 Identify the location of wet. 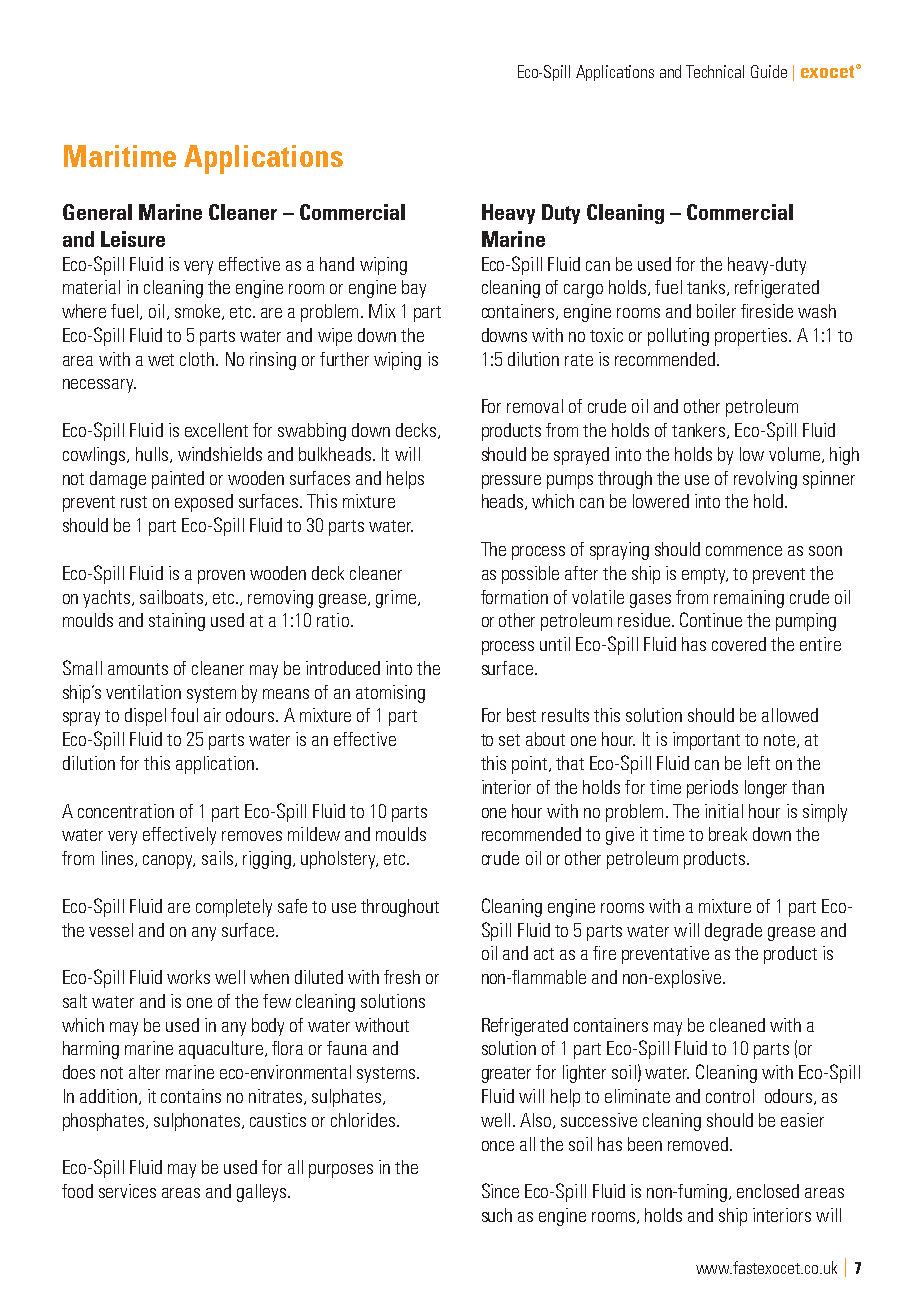
(161, 360).
